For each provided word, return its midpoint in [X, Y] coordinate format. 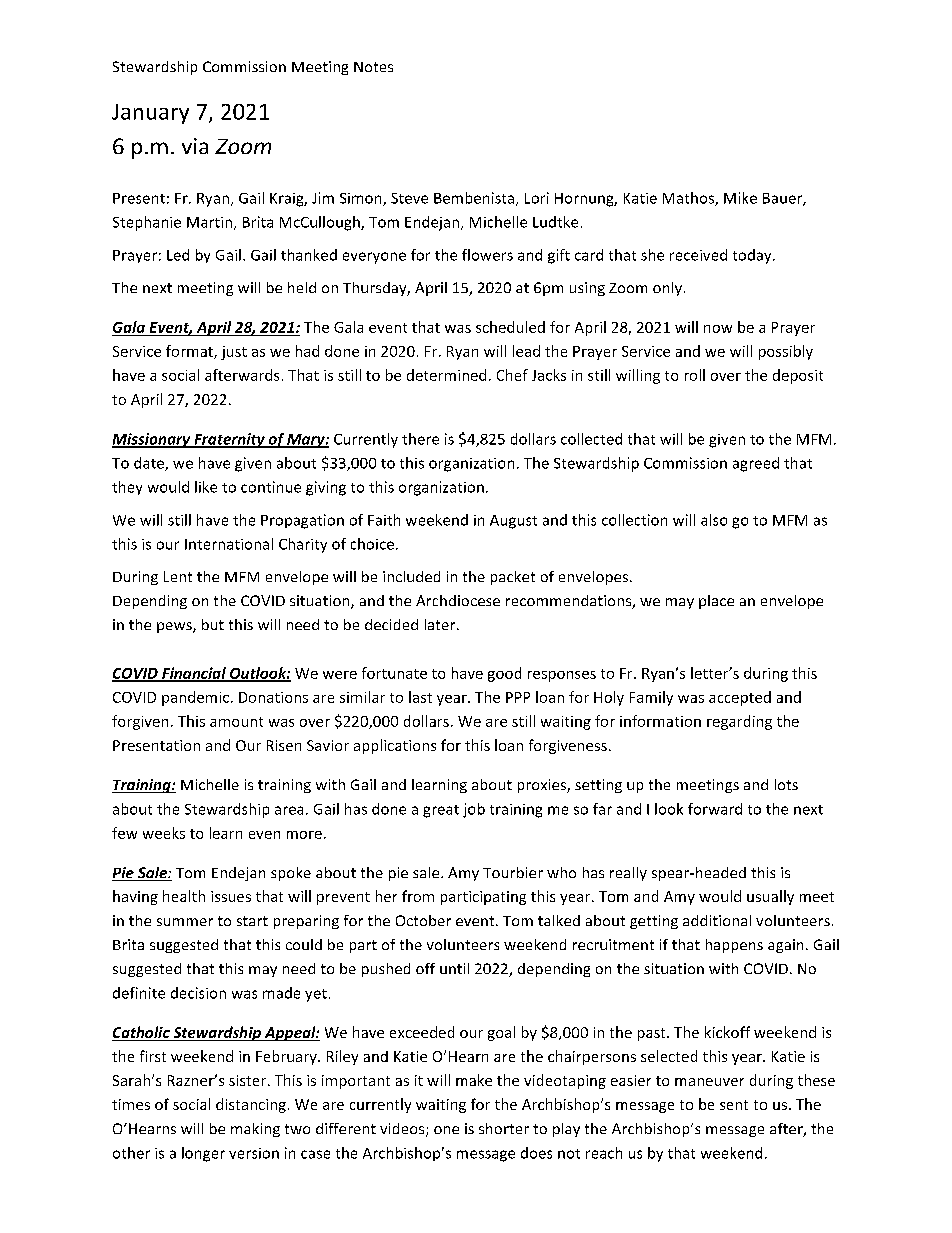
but [213, 624]
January [150, 114]
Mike [740, 198]
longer [203, 1154]
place [716, 602]
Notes [373, 67]
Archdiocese [458, 600]
